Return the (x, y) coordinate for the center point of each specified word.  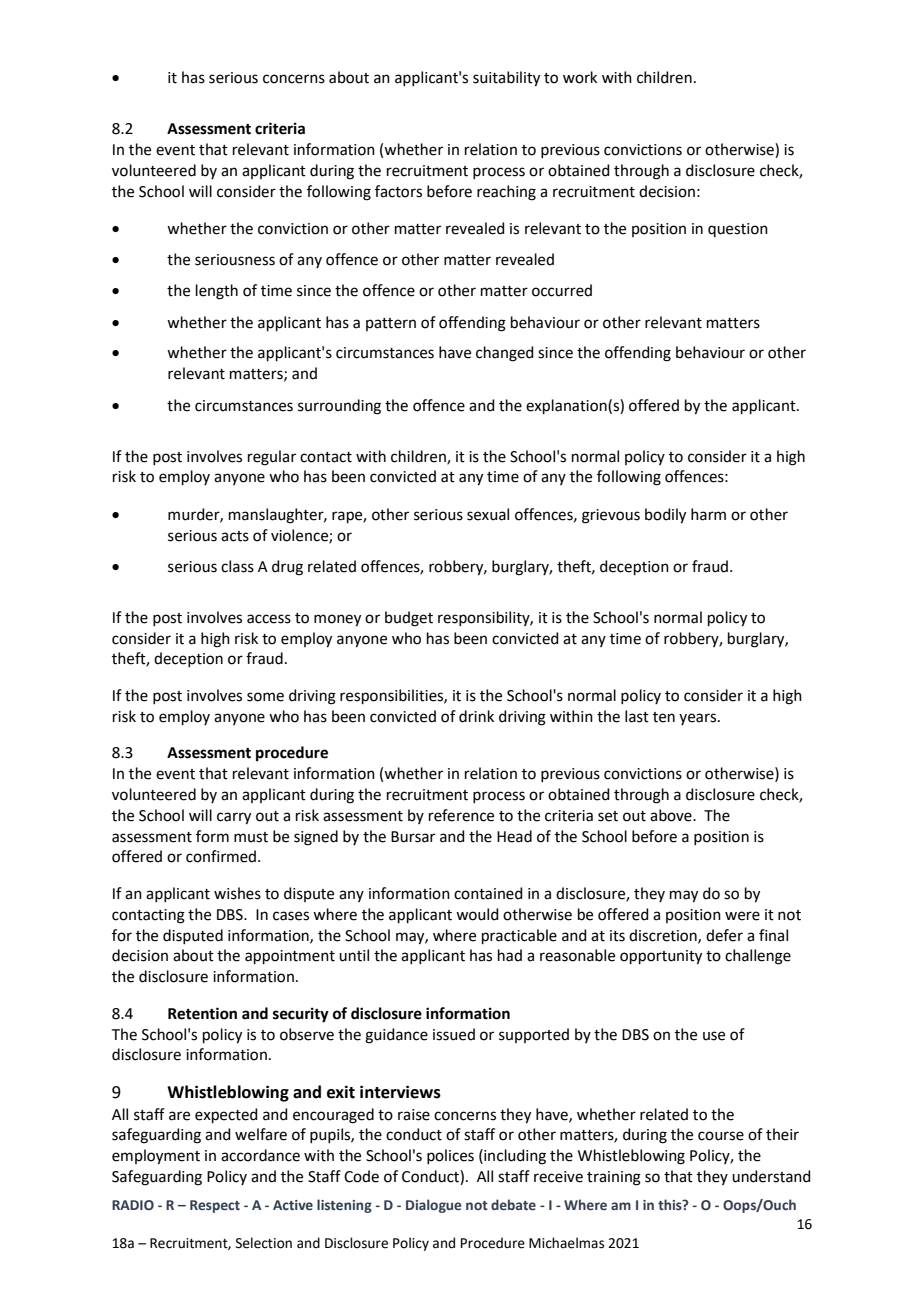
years (699, 719)
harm (708, 514)
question (738, 230)
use (714, 1036)
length (217, 292)
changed (505, 354)
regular (272, 458)
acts (235, 536)
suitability (506, 79)
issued (454, 1034)
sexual (488, 514)
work (580, 77)
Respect (215, 1206)
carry (234, 818)
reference (461, 815)
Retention (202, 1013)
